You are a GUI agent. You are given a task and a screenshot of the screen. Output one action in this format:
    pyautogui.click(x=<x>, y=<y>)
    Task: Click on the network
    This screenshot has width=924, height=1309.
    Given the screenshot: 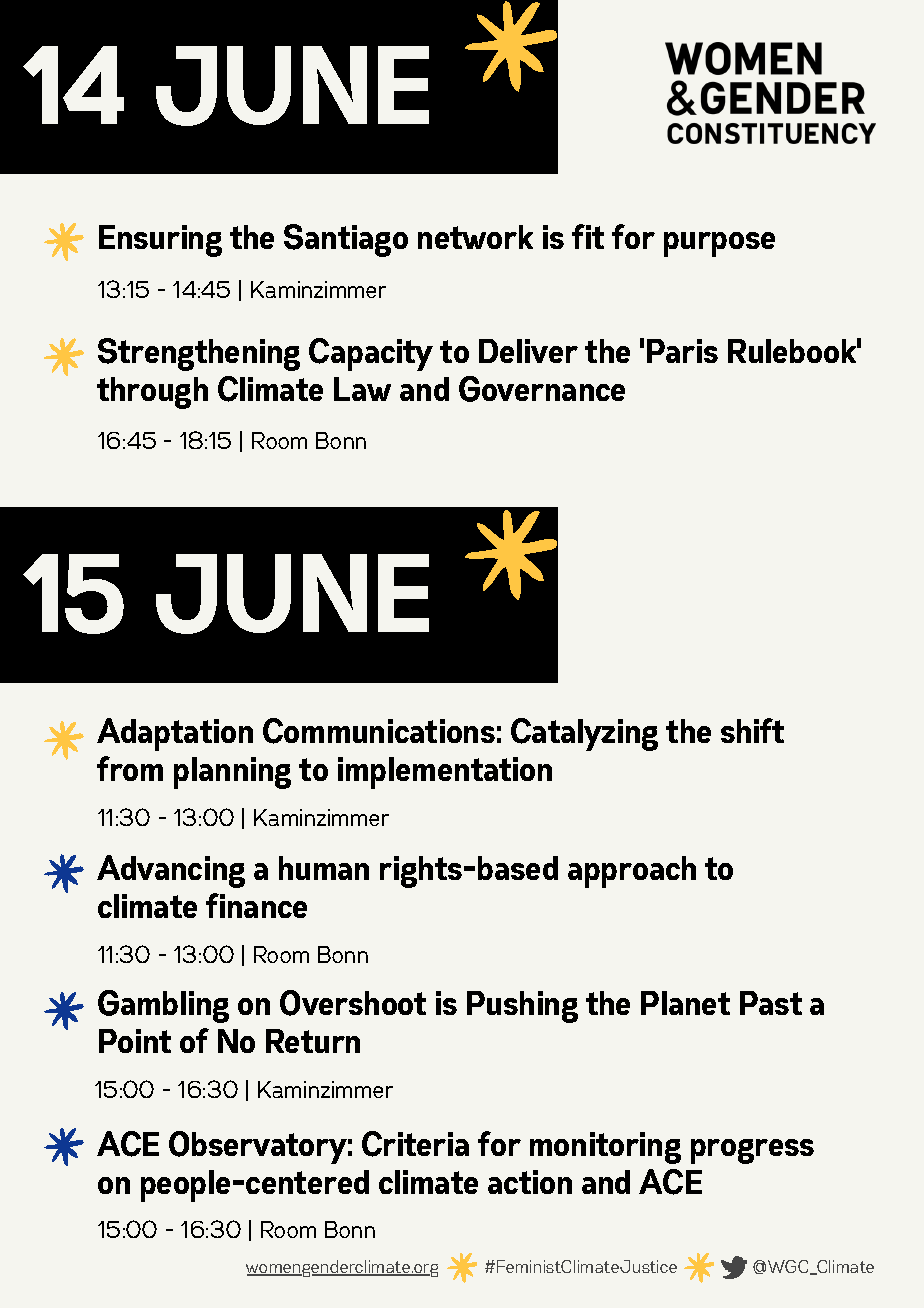 What is the action you would take?
    pyautogui.click(x=475, y=237)
